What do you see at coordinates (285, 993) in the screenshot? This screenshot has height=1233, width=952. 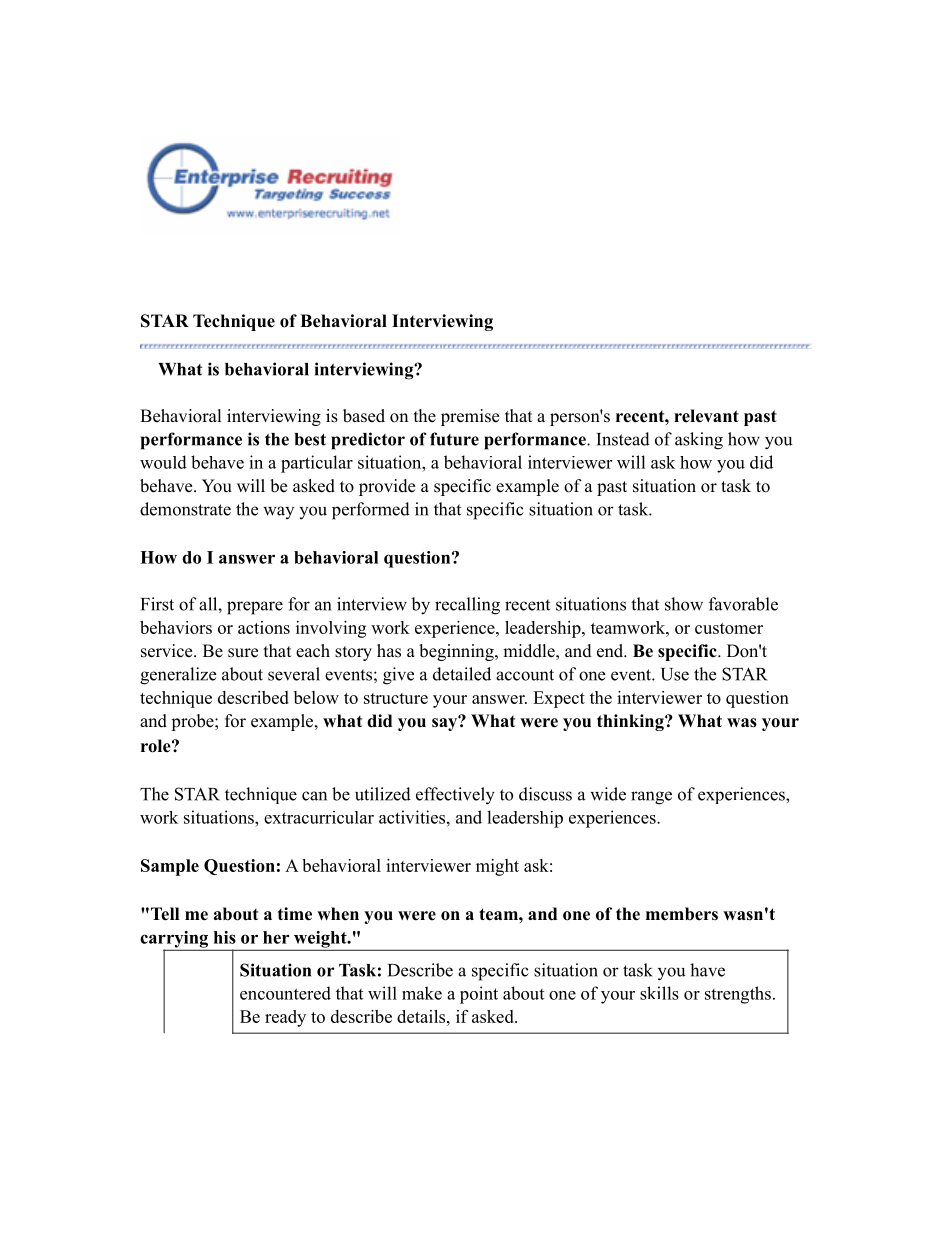 I see `encountered` at bounding box center [285, 993].
